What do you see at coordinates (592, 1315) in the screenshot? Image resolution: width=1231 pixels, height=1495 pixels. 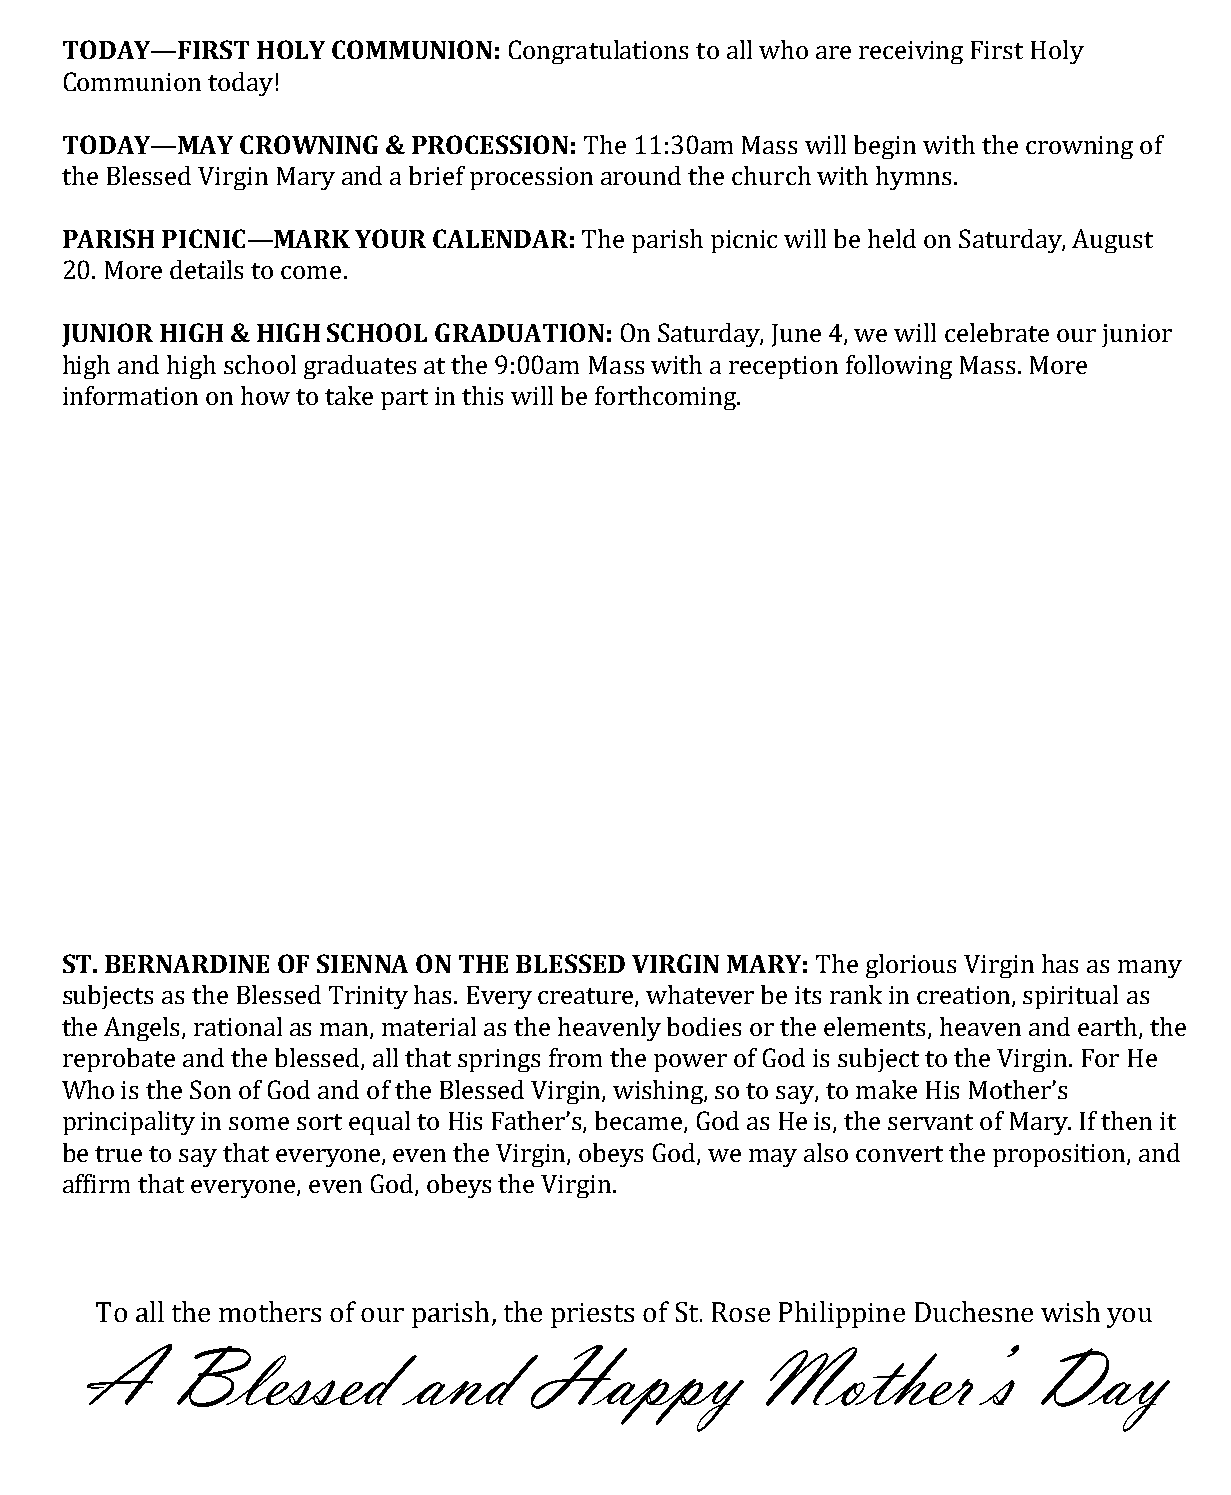 I see `priests` at bounding box center [592, 1315].
